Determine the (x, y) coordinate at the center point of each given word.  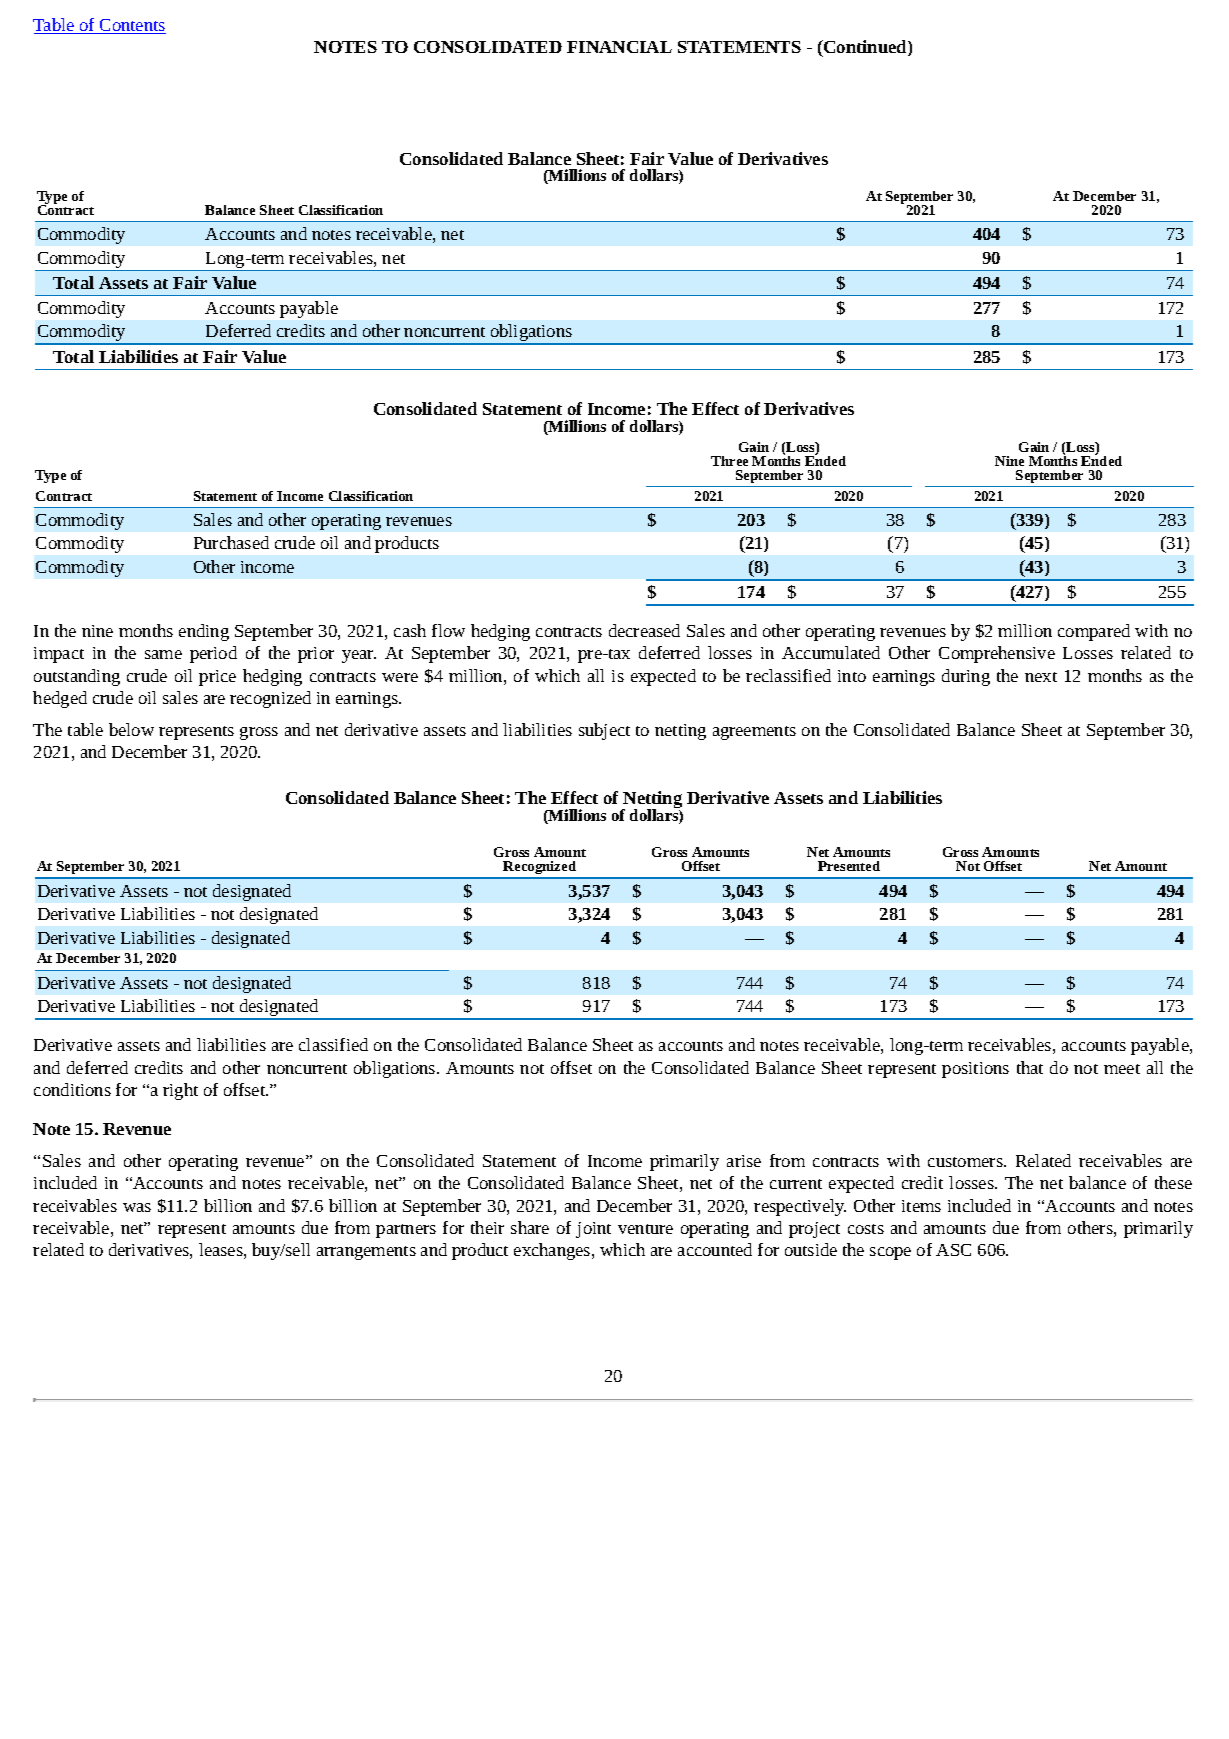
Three (729, 461)
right (180, 1091)
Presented (849, 866)
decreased (644, 630)
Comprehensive (997, 654)
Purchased (231, 542)
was (137, 1207)
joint (593, 1230)
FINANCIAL (619, 47)
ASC (953, 1250)
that (1030, 1067)
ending (204, 632)
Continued (865, 48)
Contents (132, 26)
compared (1094, 632)
